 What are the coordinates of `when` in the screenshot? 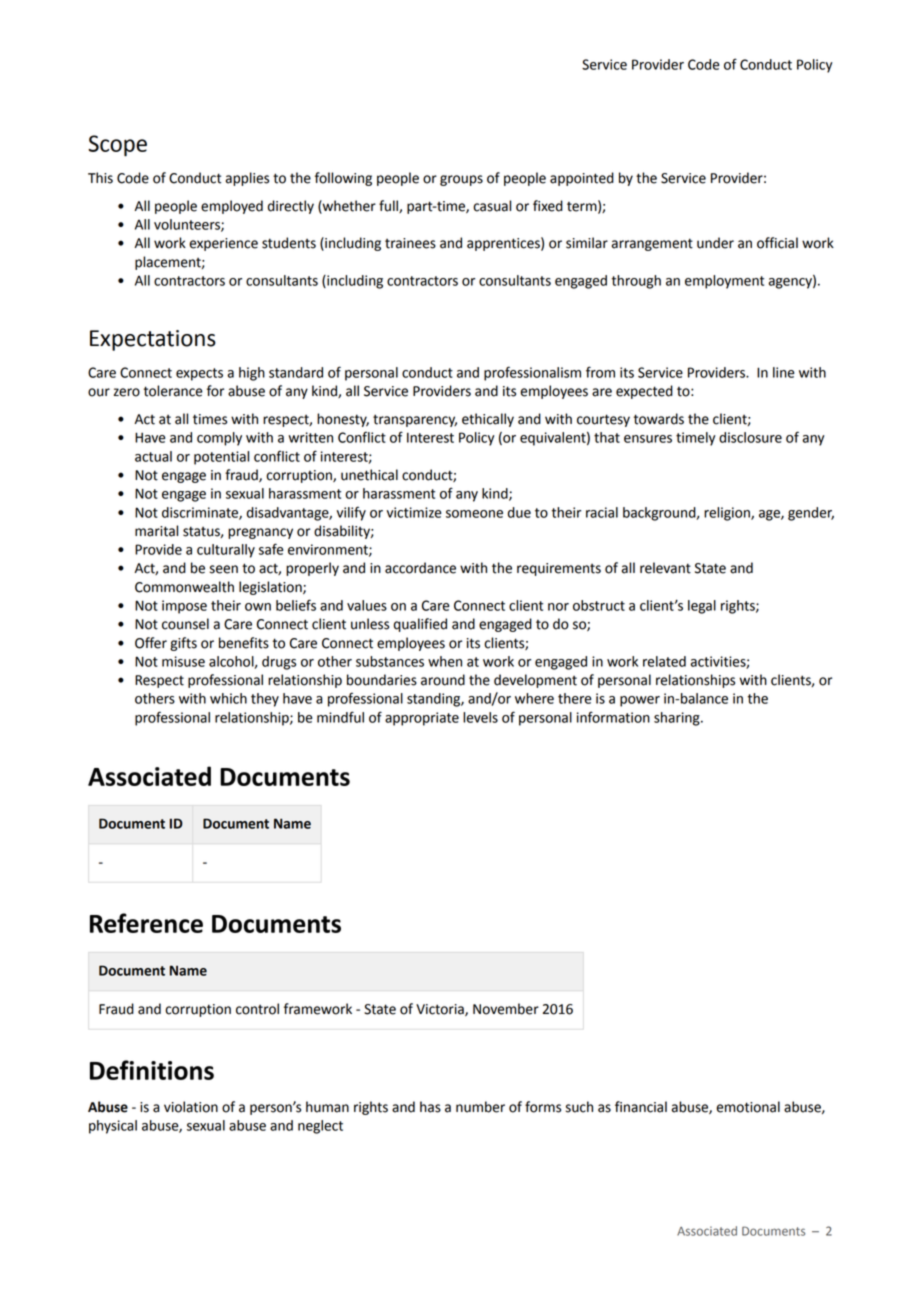 It's located at (445, 661).
